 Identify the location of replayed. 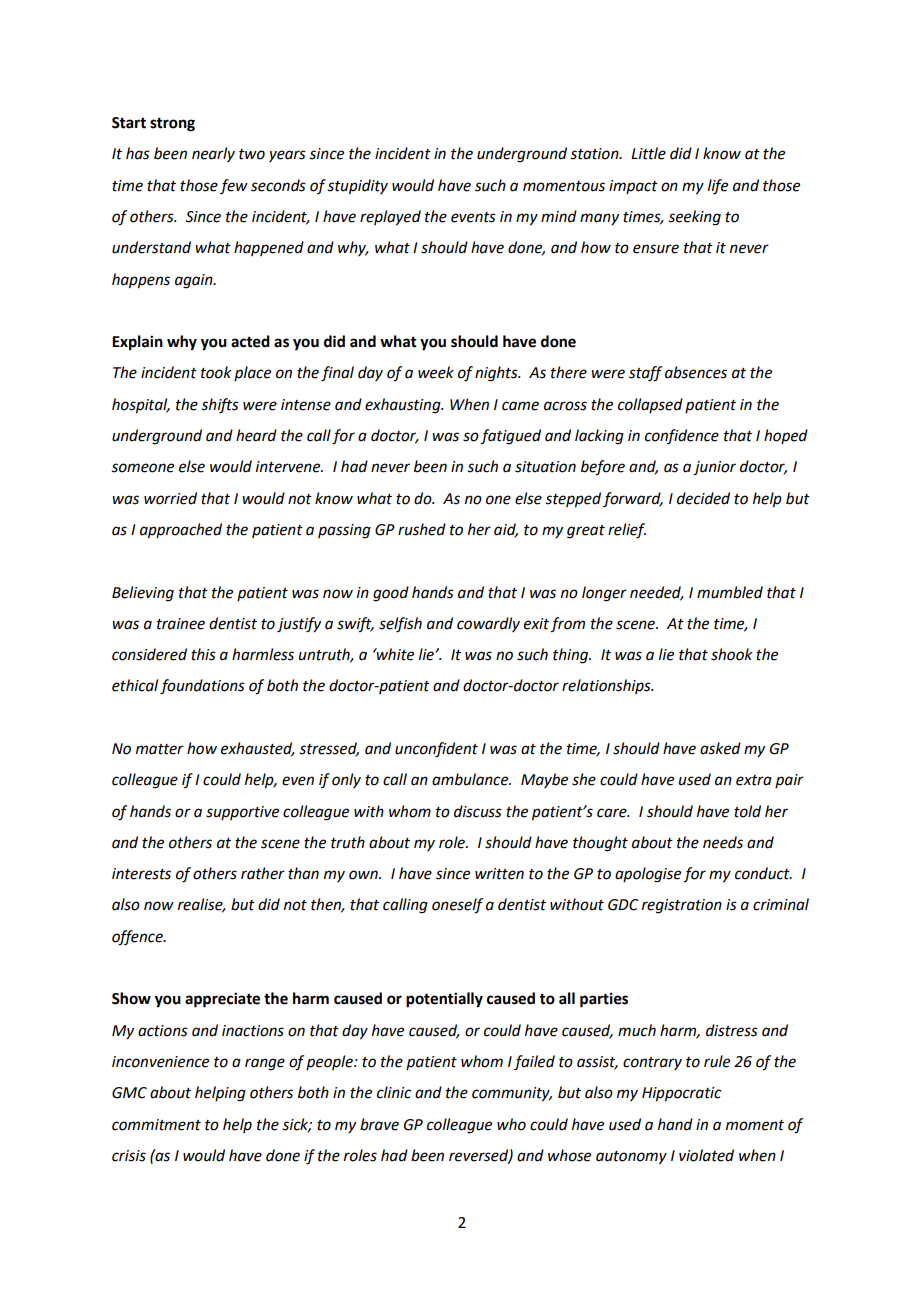
(390, 218).
